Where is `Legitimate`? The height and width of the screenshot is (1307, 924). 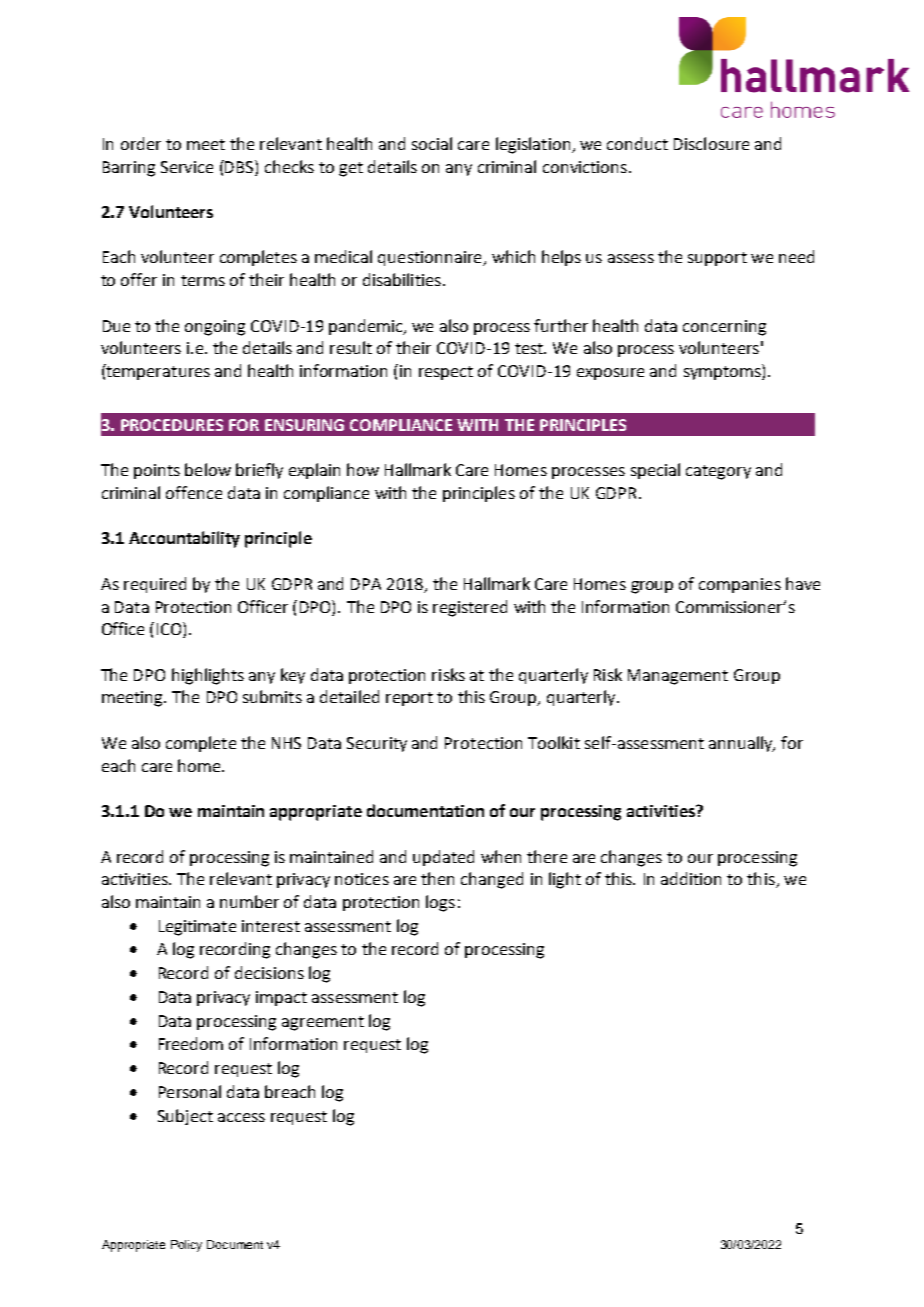
Legitimate is located at coordinates (197, 928).
